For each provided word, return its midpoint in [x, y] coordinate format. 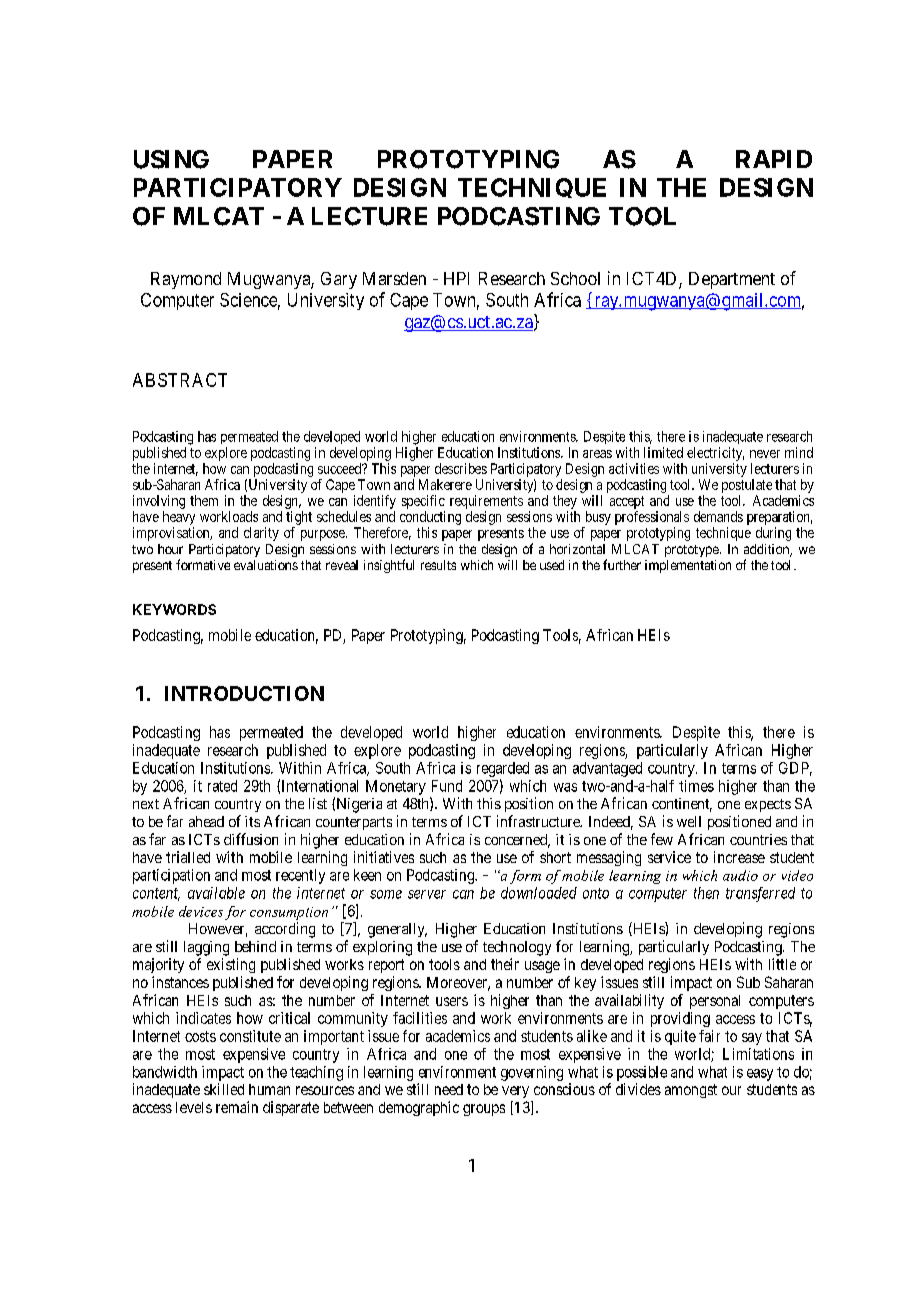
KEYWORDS [174, 609]
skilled [224, 1089]
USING [171, 159]
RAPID [774, 159]
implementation [688, 566]
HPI [456, 278]
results [438, 565]
